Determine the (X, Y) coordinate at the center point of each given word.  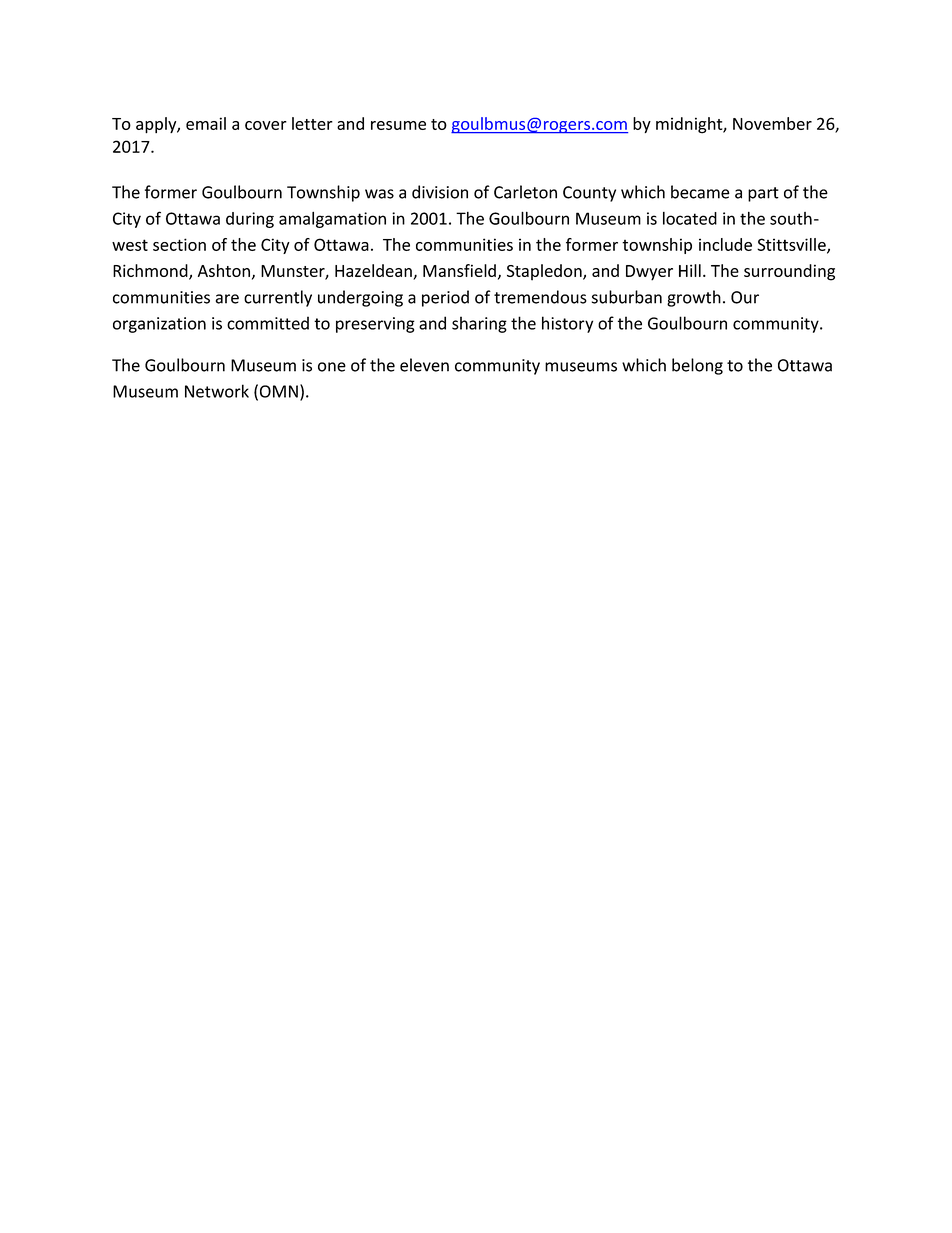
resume (398, 125)
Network (217, 391)
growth (694, 298)
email (206, 123)
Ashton (224, 270)
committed (268, 323)
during (250, 220)
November (772, 123)
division (440, 192)
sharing (479, 324)
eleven (424, 365)
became (700, 192)
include (725, 244)
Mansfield (459, 270)
